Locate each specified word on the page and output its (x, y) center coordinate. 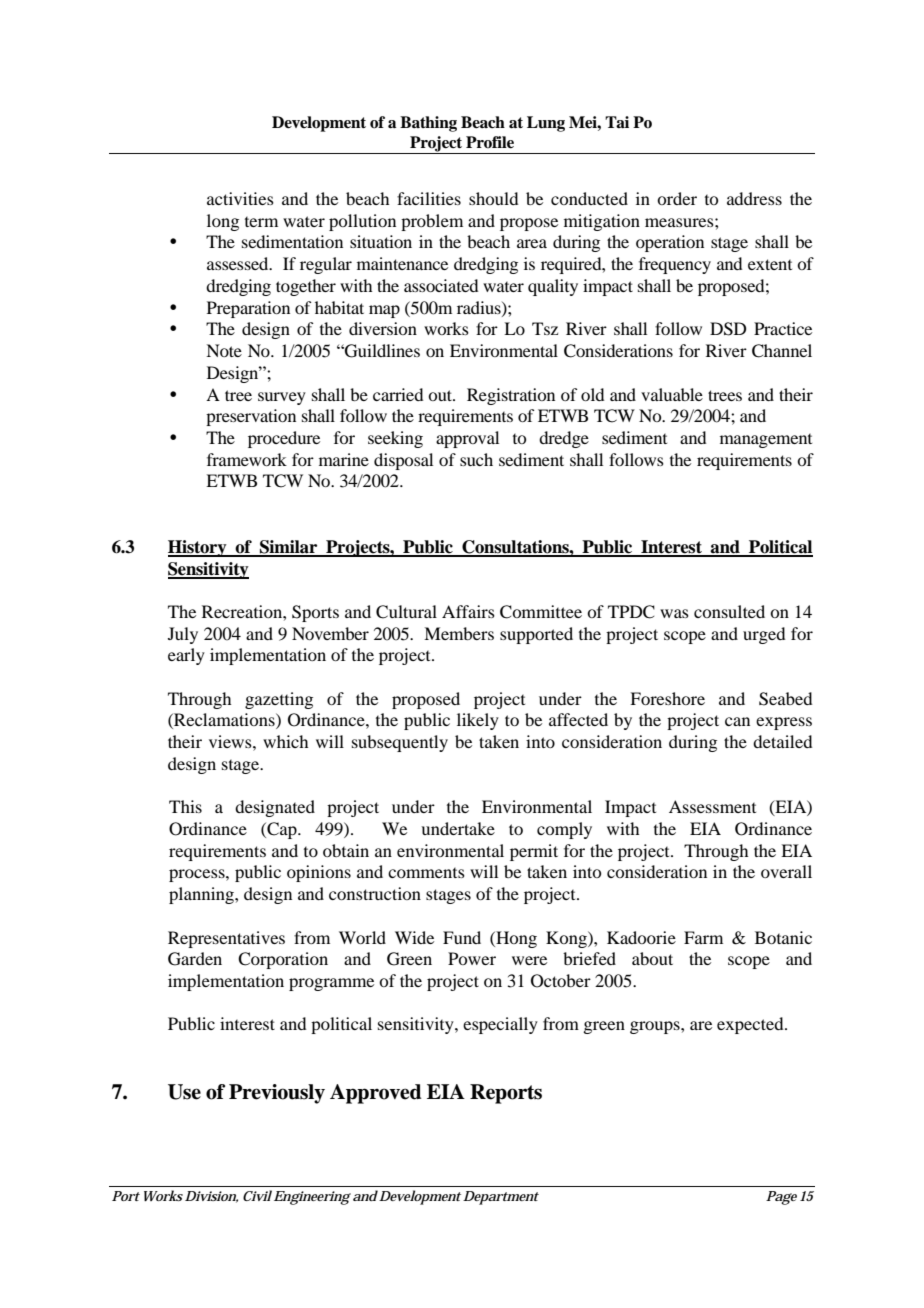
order (677, 198)
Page (781, 1198)
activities (240, 198)
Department (501, 1198)
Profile (490, 142)
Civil (257, 1195)
